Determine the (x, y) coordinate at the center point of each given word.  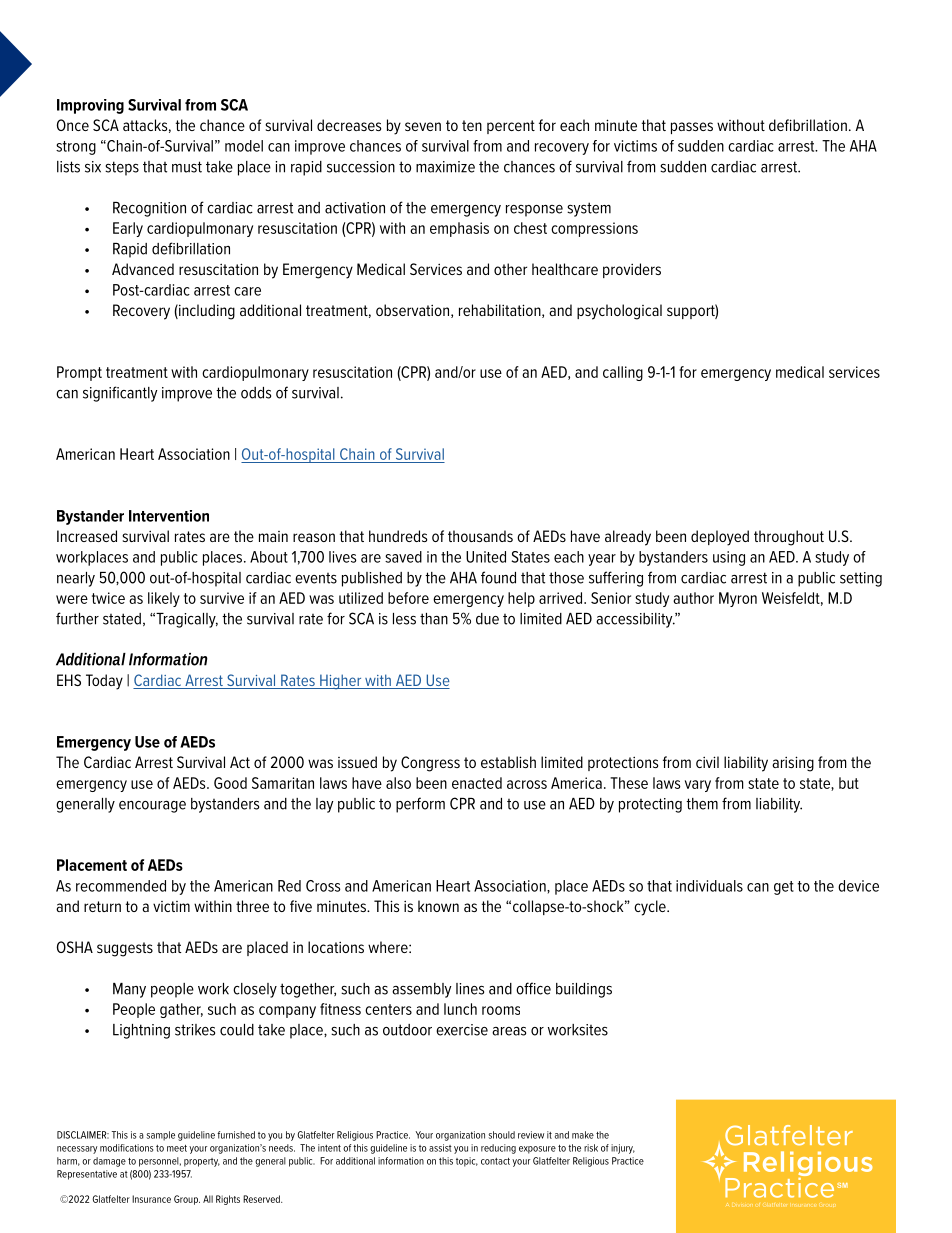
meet (177, 1148)
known (438, 906)
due (487, 619)
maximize (445, 167)
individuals (709, 886)
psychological (619, 312)
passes (692, 128)
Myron (738, 599)
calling (623, 373)
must (187, 167)
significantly (120, 394)
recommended (121, 886)
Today (104, 682)
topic (467, 1162)
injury (623, 1149)
